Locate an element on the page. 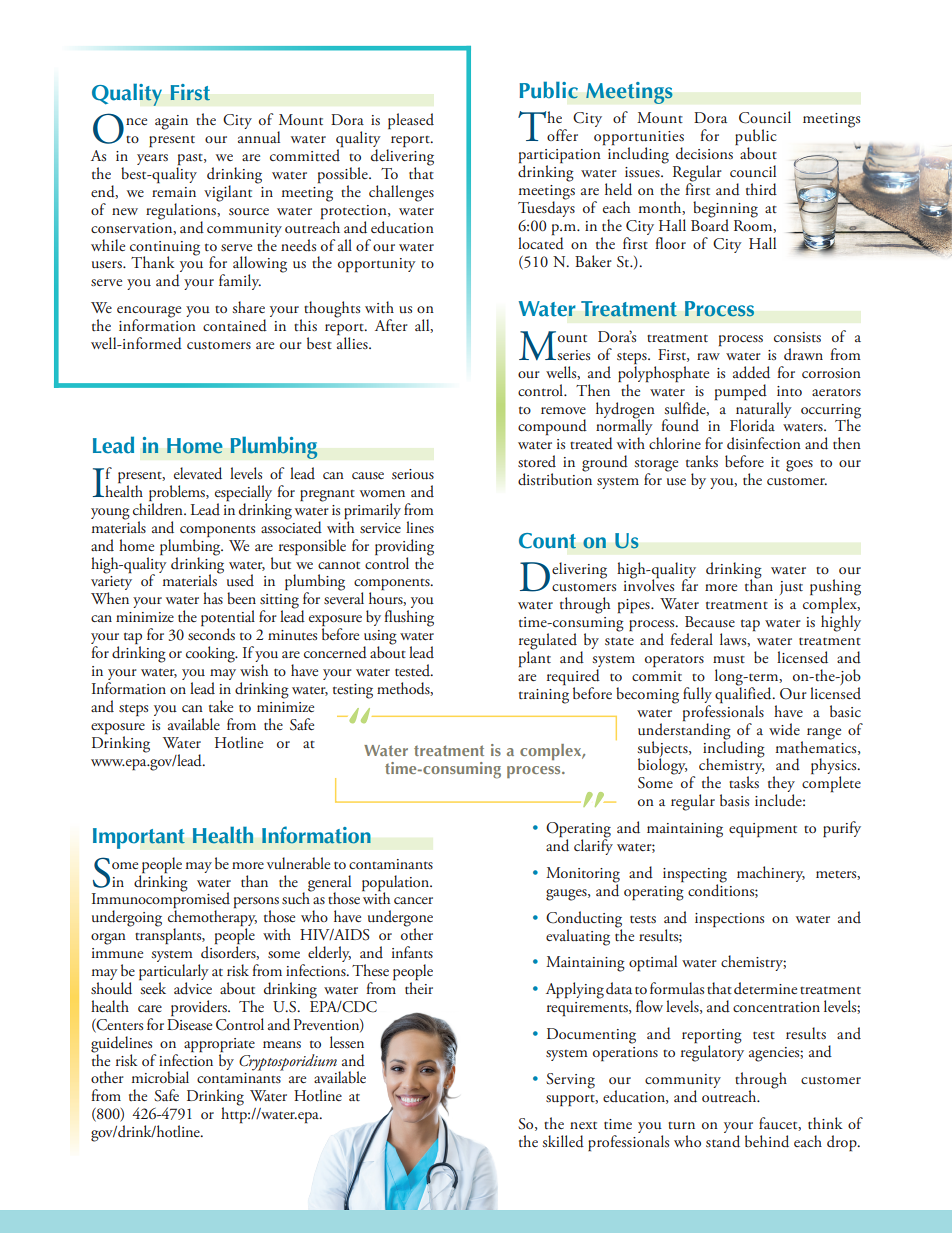 The width and height of the document is (952, 1233). skilled is located at coordinates (563, 1141).
